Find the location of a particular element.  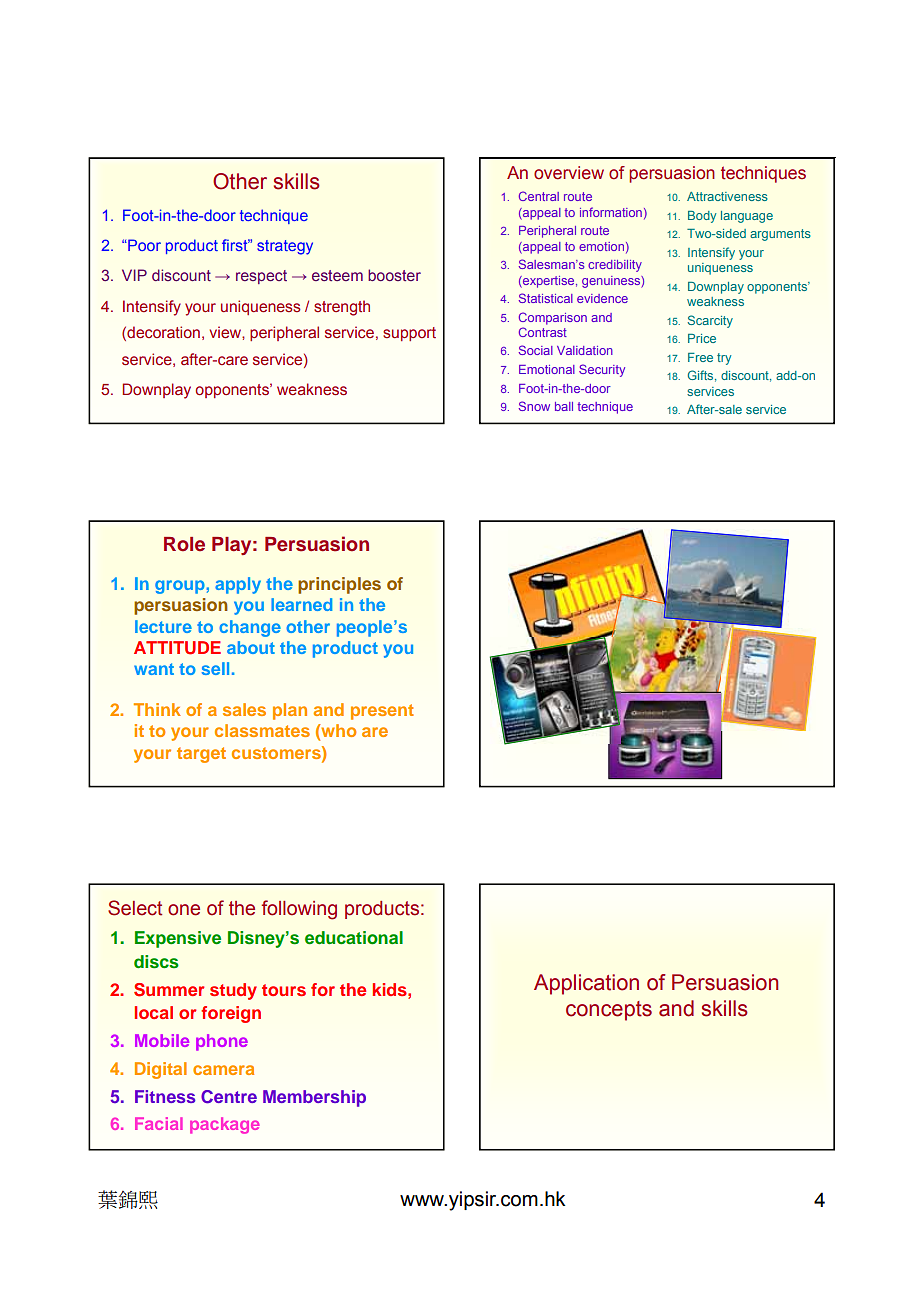

Application is located at coordinates (586, 984).
